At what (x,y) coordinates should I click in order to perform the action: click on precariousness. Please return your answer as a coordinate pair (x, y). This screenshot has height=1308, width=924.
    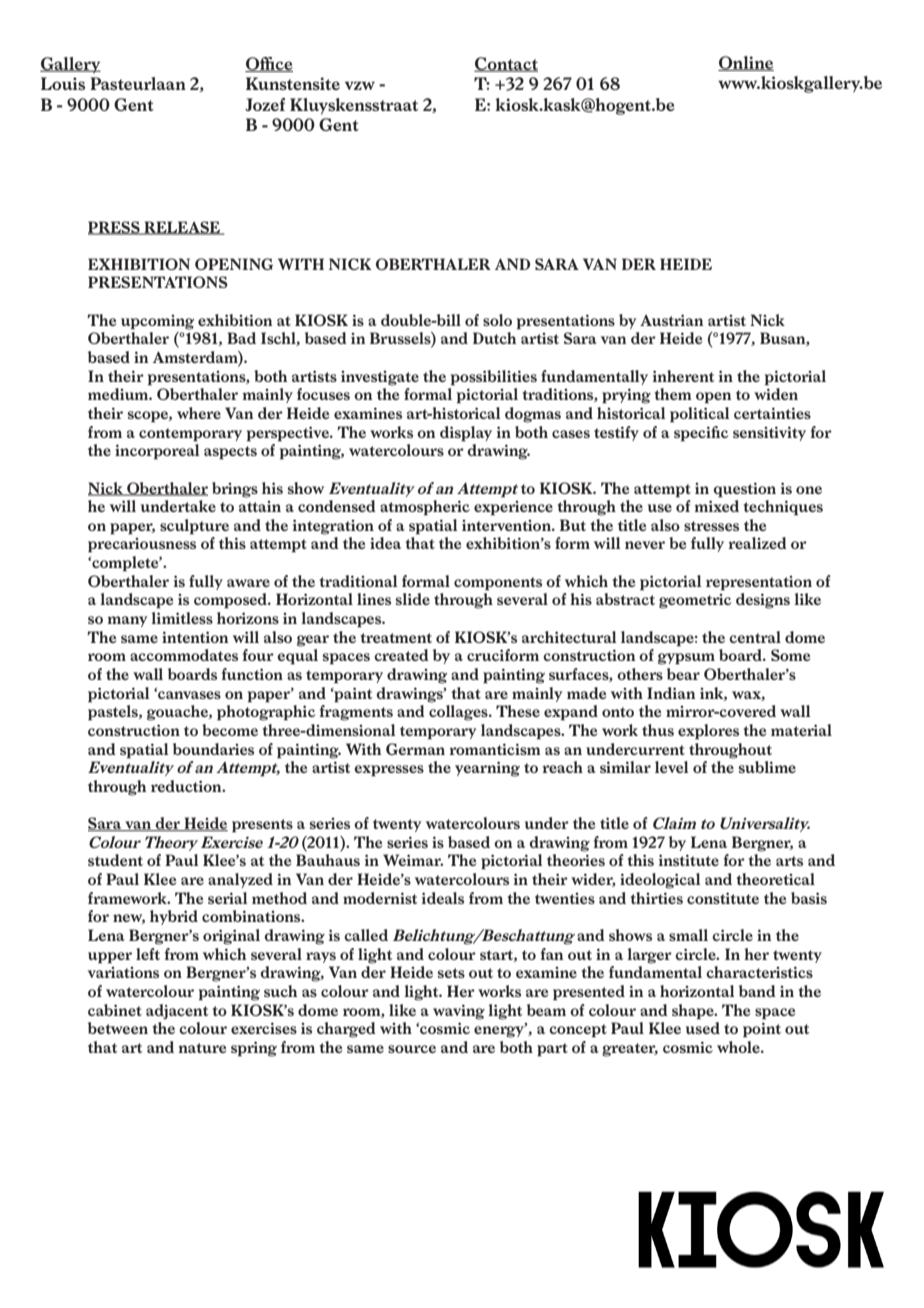
    Looking at the image, I should click on (142, 545).
